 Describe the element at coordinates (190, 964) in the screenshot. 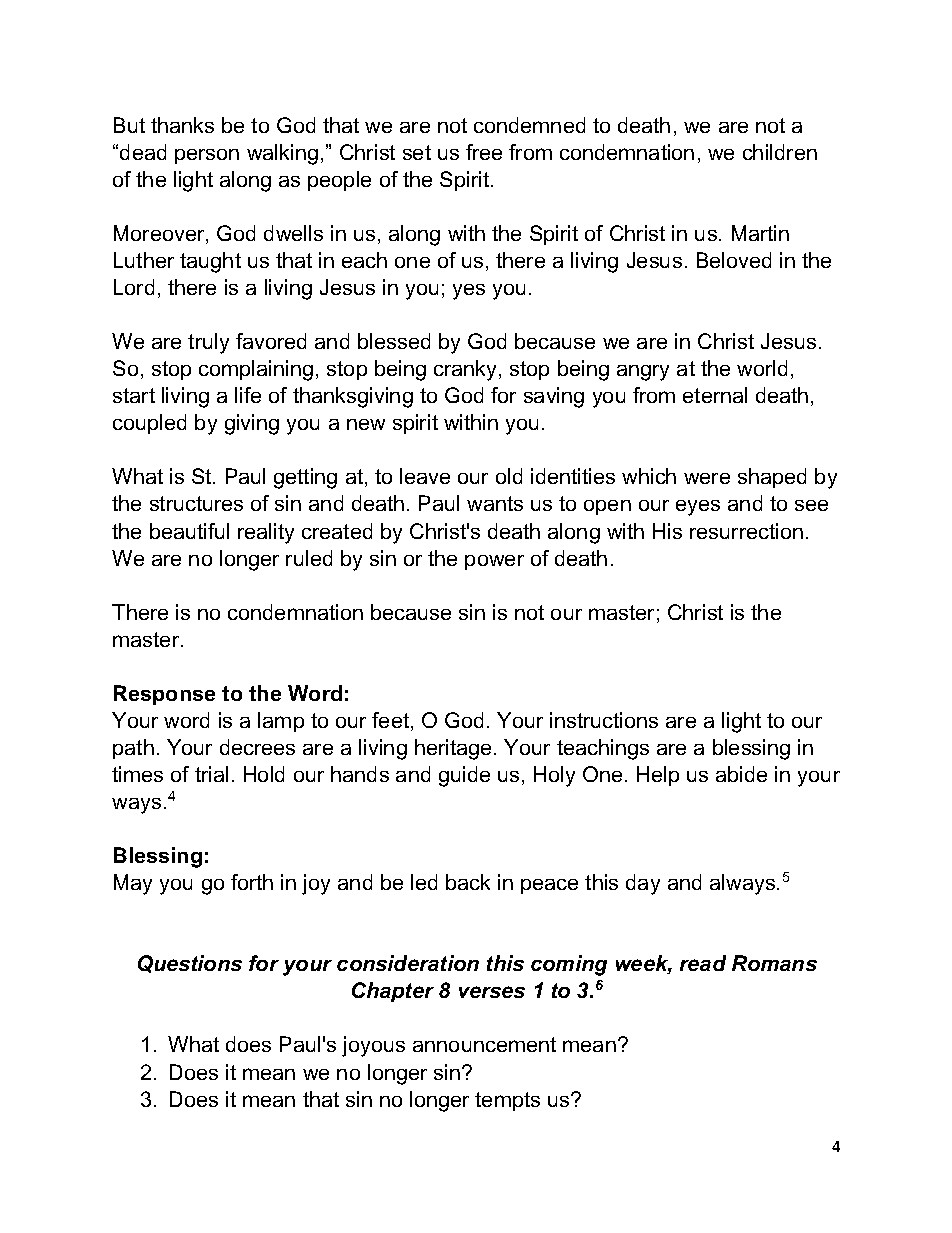

I see `Questions` at that location.
